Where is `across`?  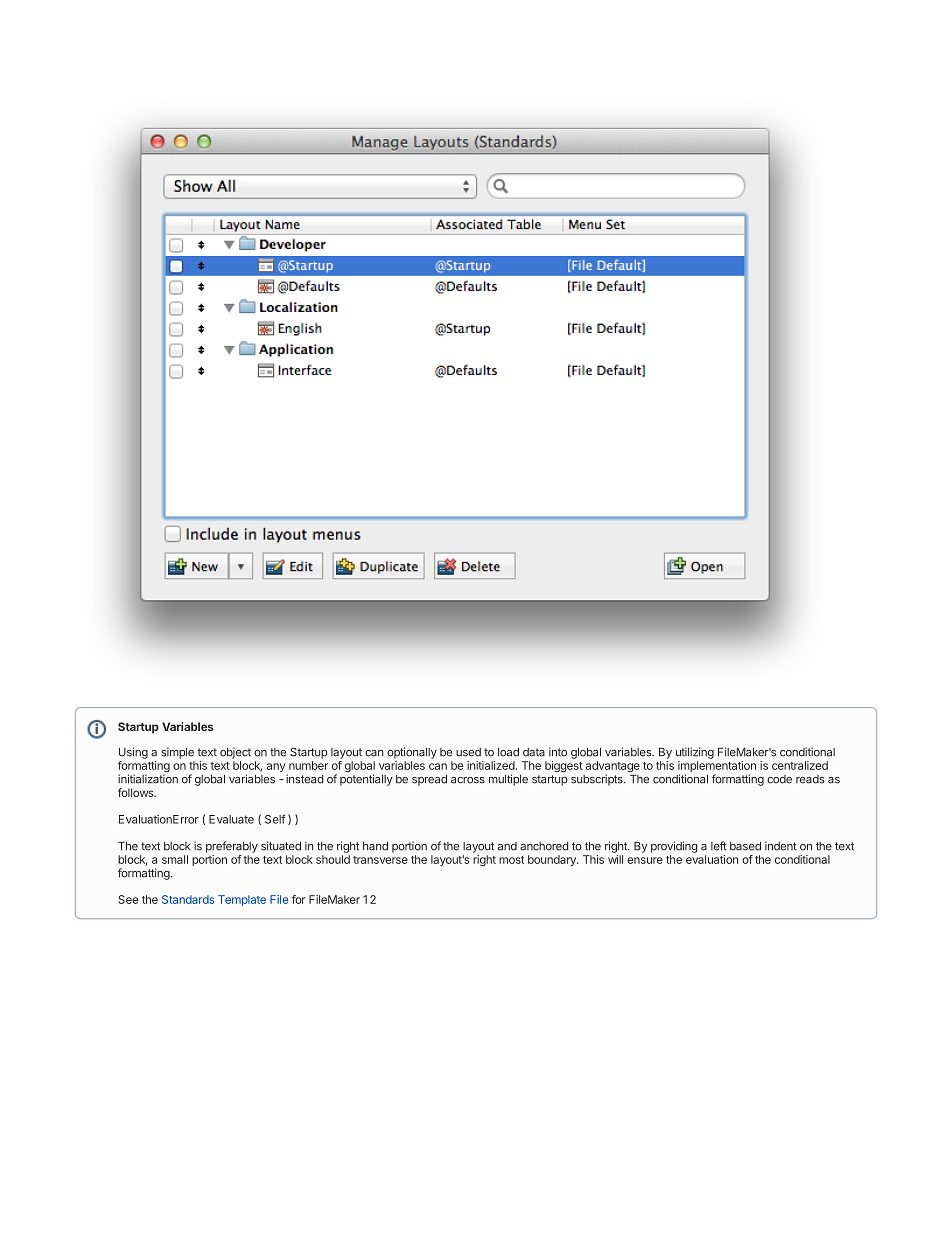
across is located at coordinates (468, 780).
